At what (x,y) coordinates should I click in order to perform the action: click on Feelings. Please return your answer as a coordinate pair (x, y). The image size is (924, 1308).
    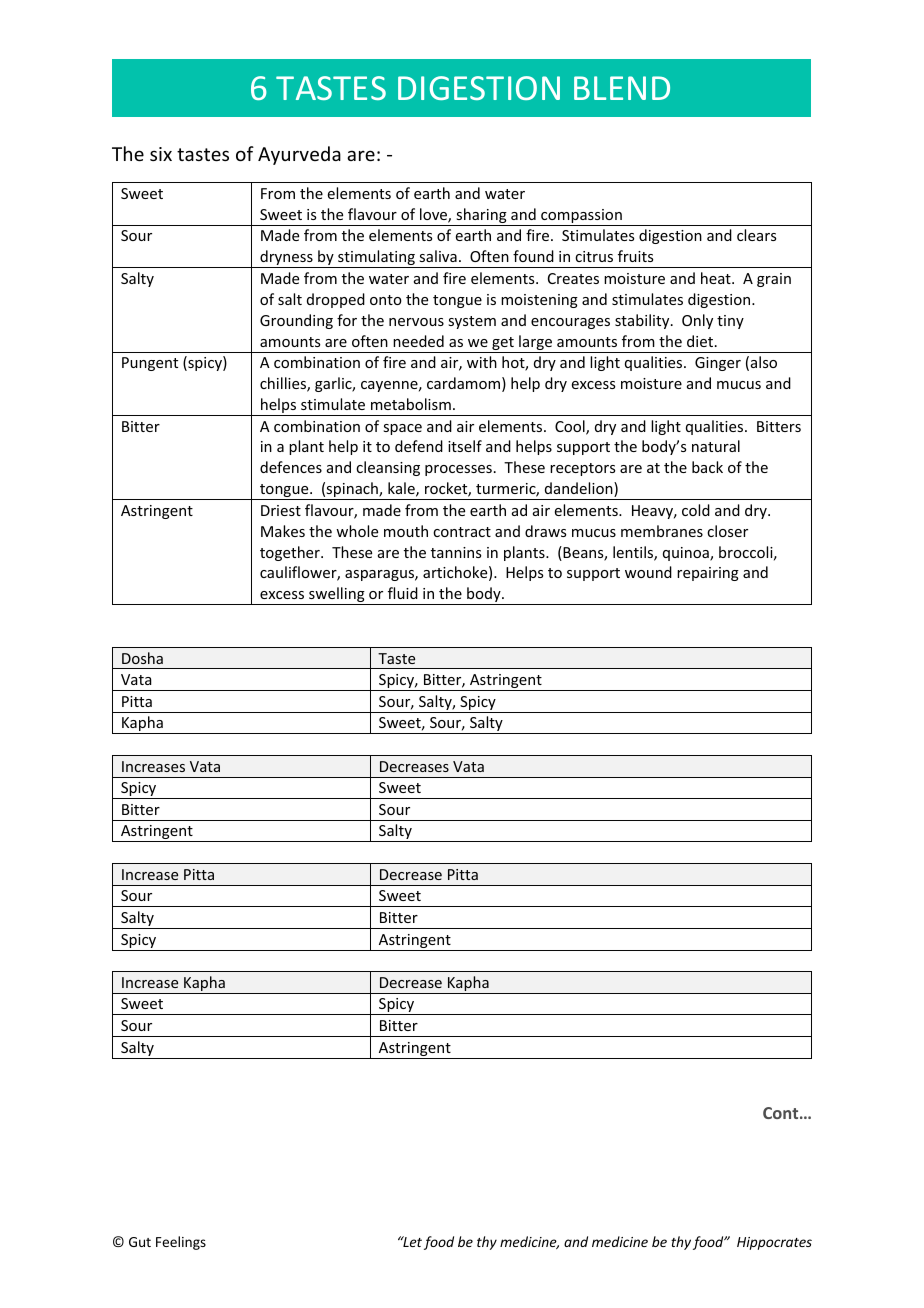
    Looking at the image, I should click on (181, 1243).
